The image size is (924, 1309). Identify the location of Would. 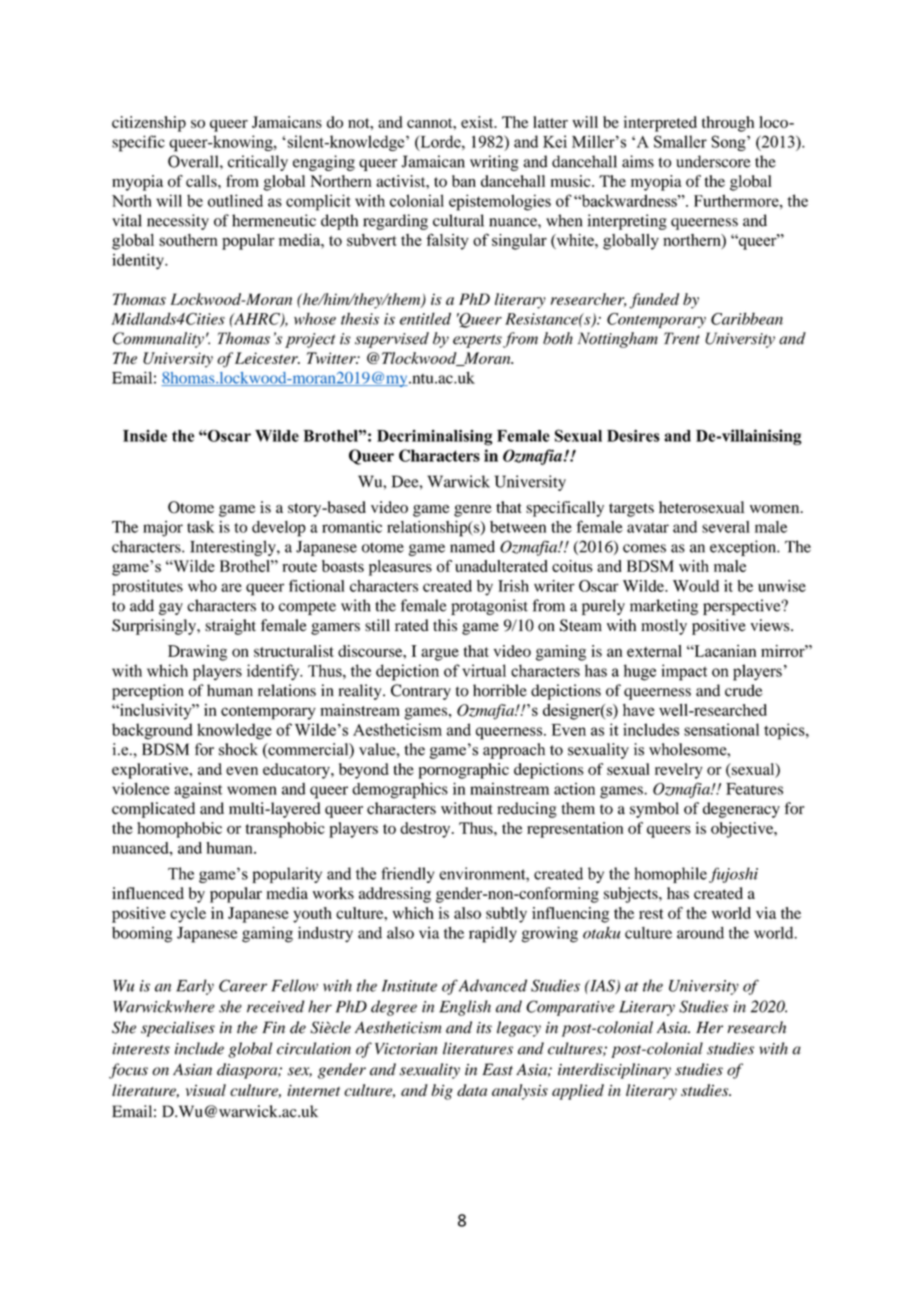
(696, 586).
